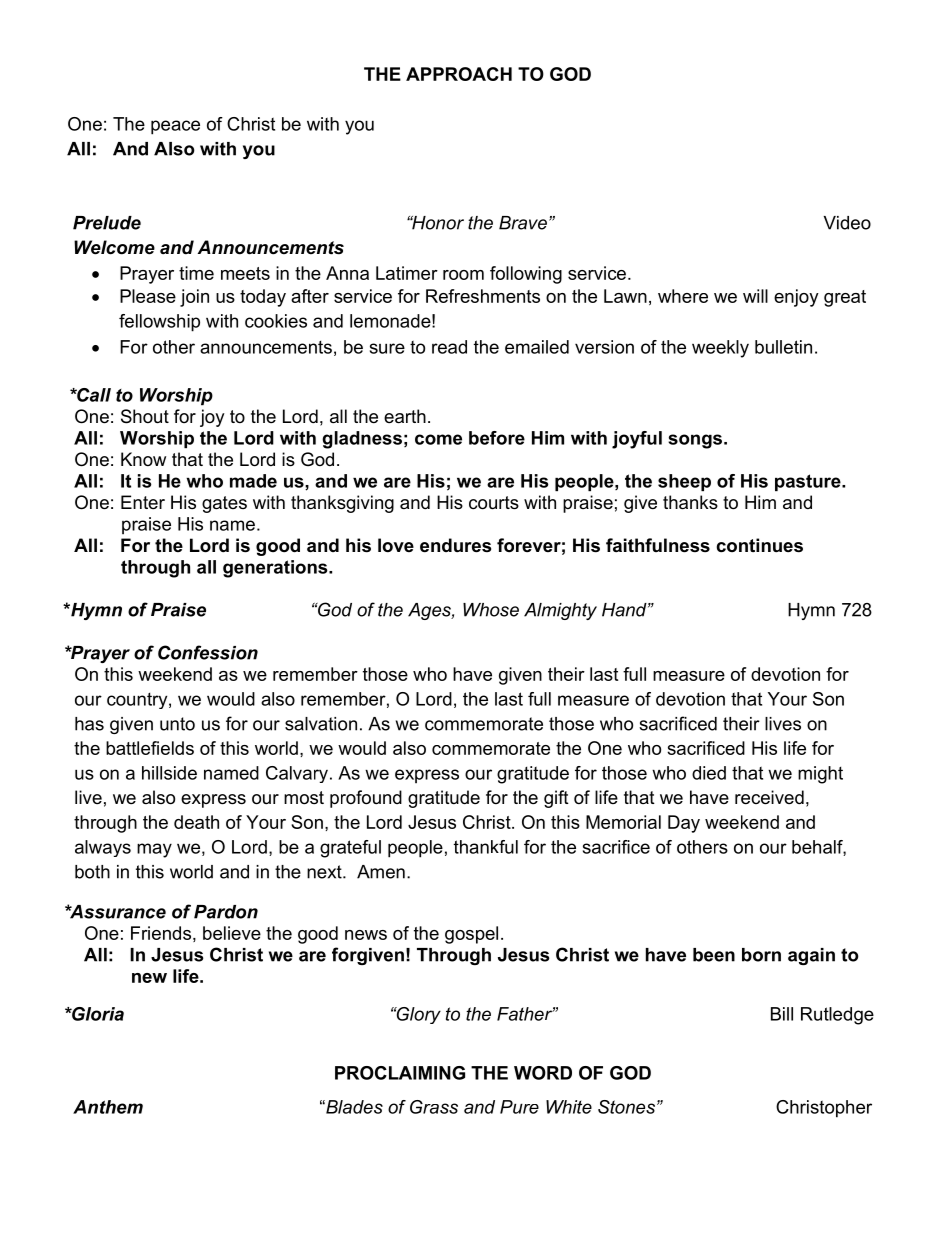  What do you see at coordinates (175, 127) in the image?
I see `peace` at bounding box center [175, 127].
